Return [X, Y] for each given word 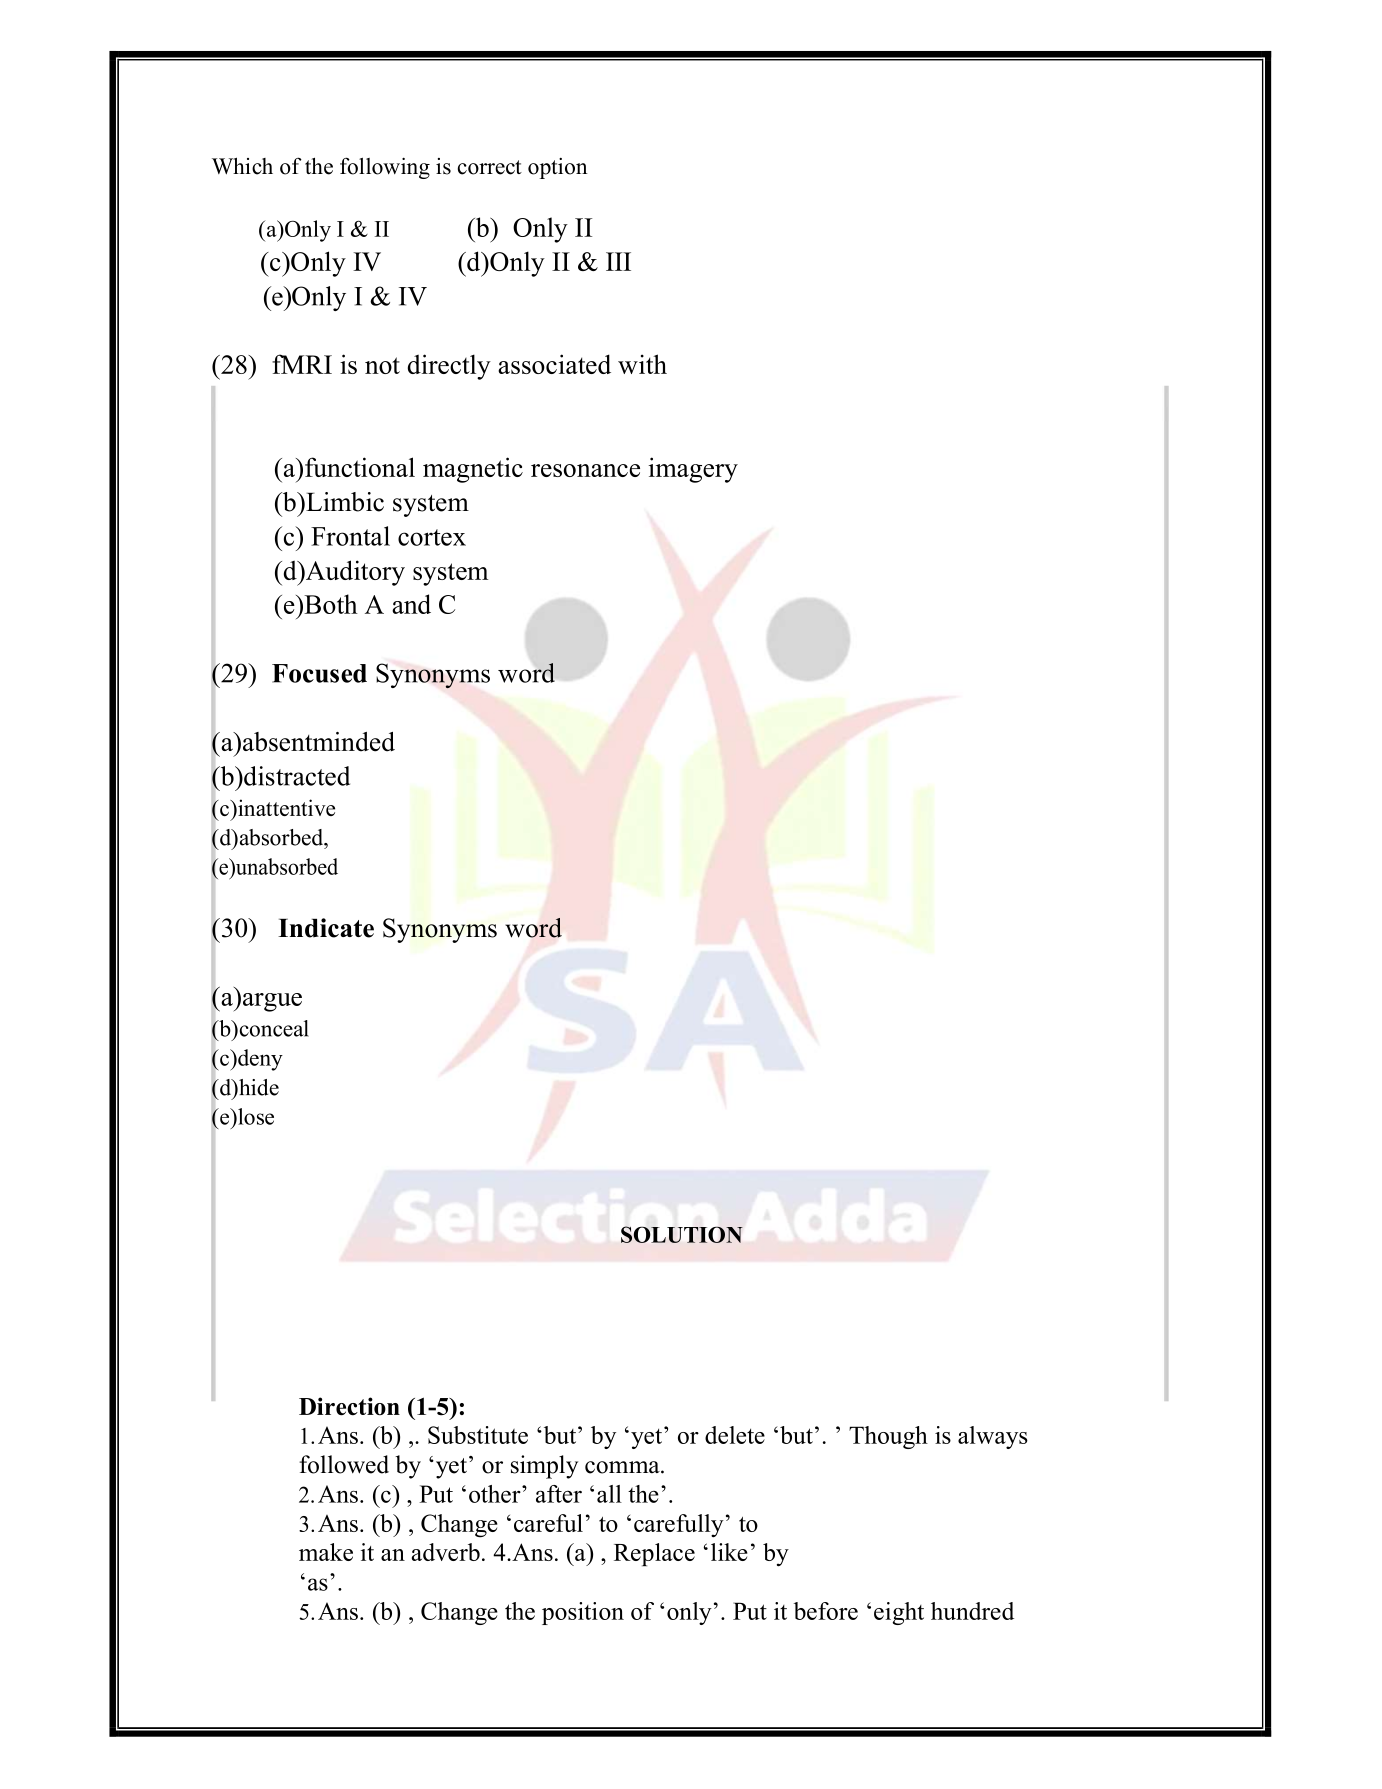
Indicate [326, 928]
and [411, 604]
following [385, 168]
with [642, 364]
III [618, 261]
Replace [654, 1554]
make [326, 1552]
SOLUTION [682, 1234]
